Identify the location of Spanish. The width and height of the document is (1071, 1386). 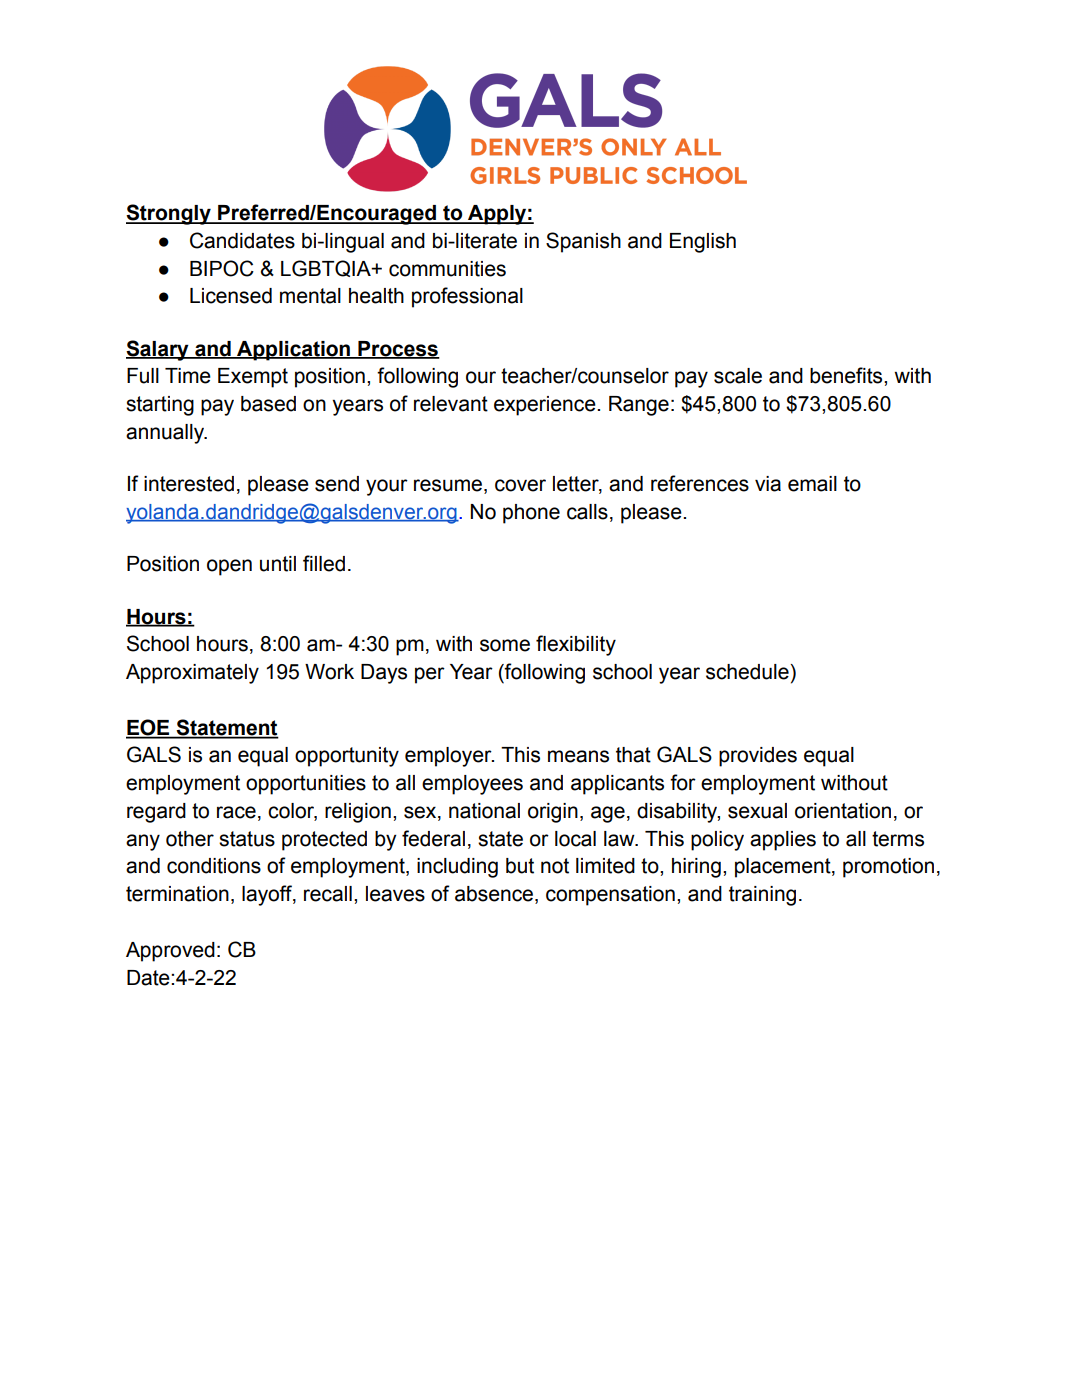
(583, 242).
